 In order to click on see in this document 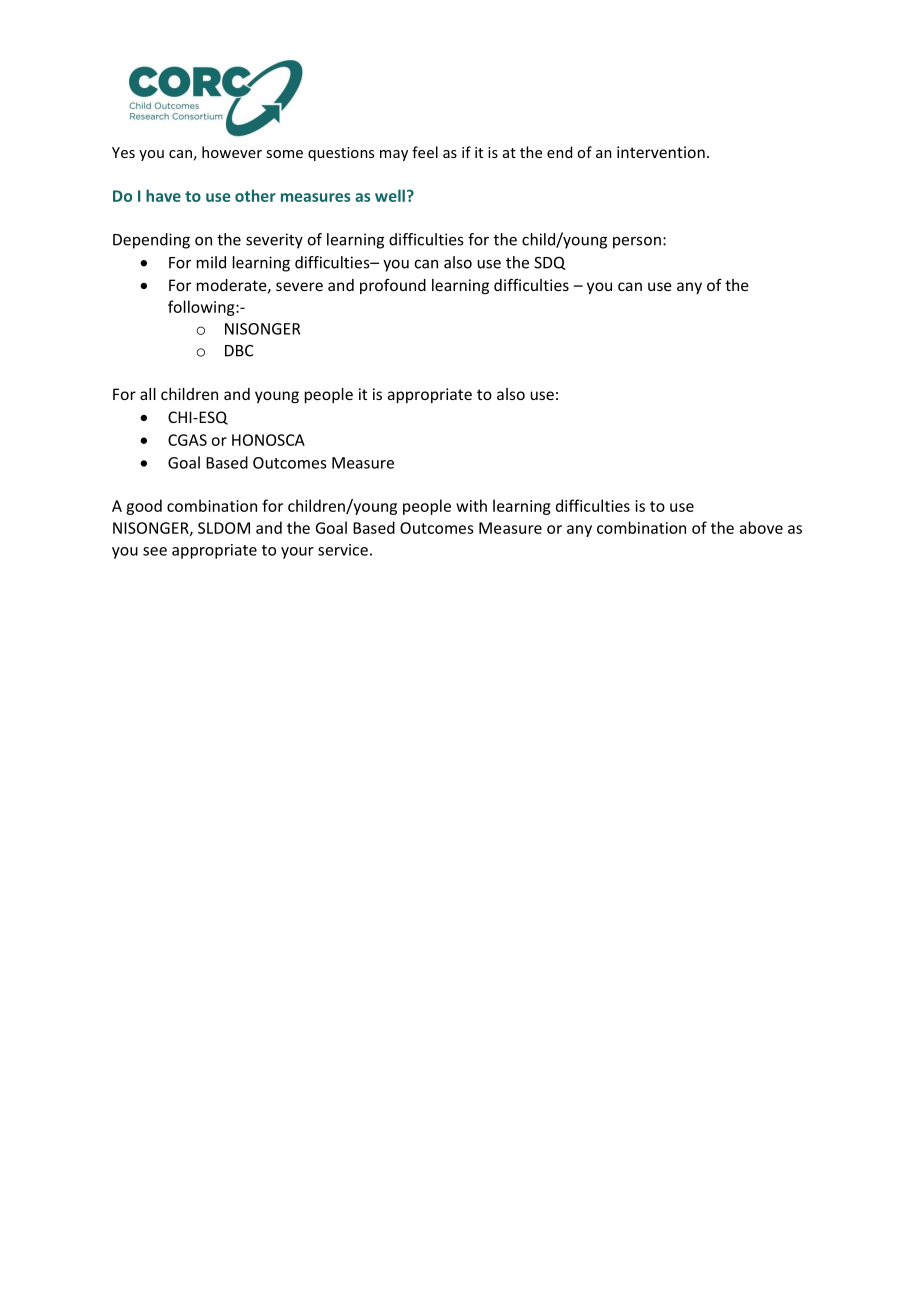, I will do `click(155, 551)`.
